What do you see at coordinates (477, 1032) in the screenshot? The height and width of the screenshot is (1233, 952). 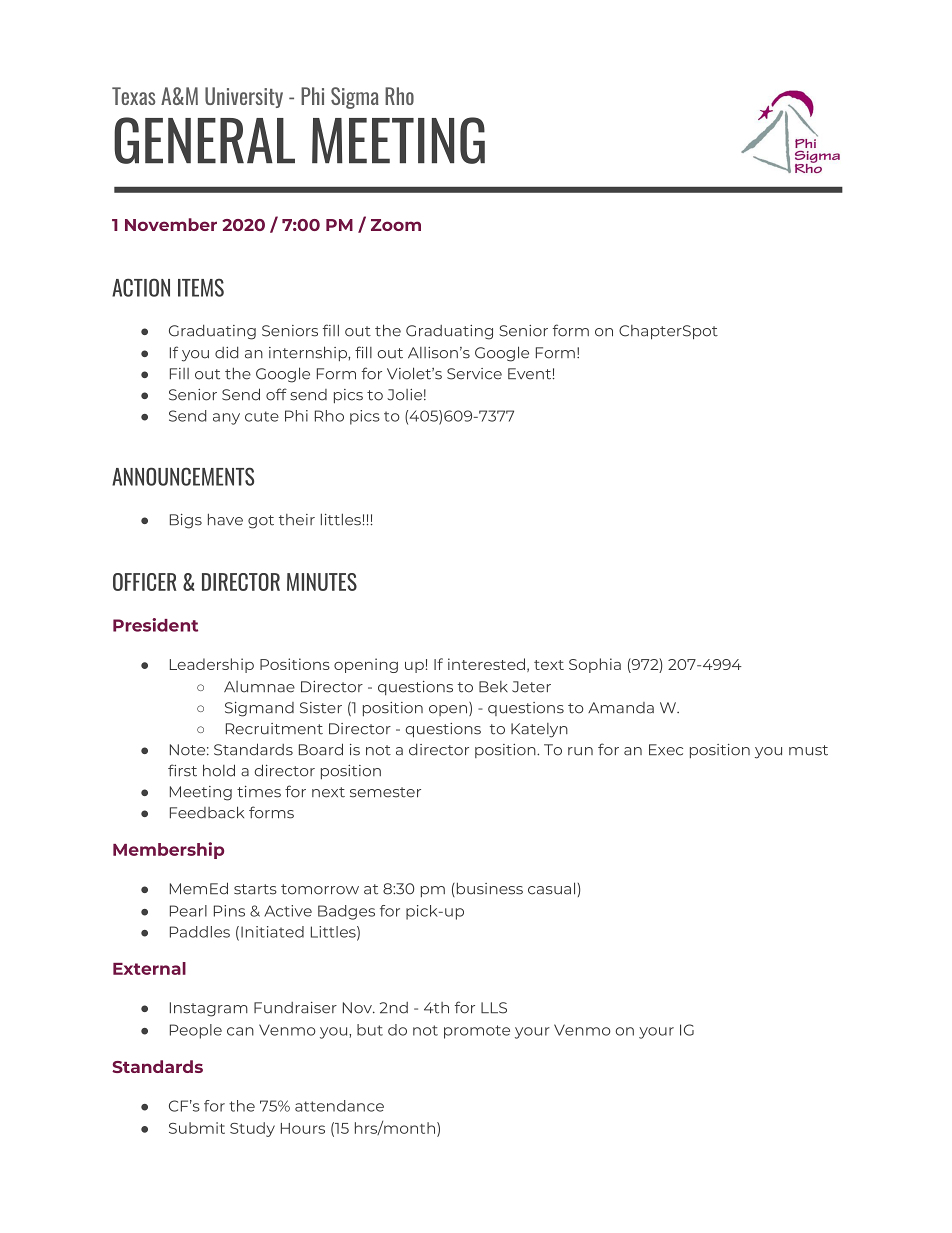 I see `promote` at bounding box center [477, 1032].
